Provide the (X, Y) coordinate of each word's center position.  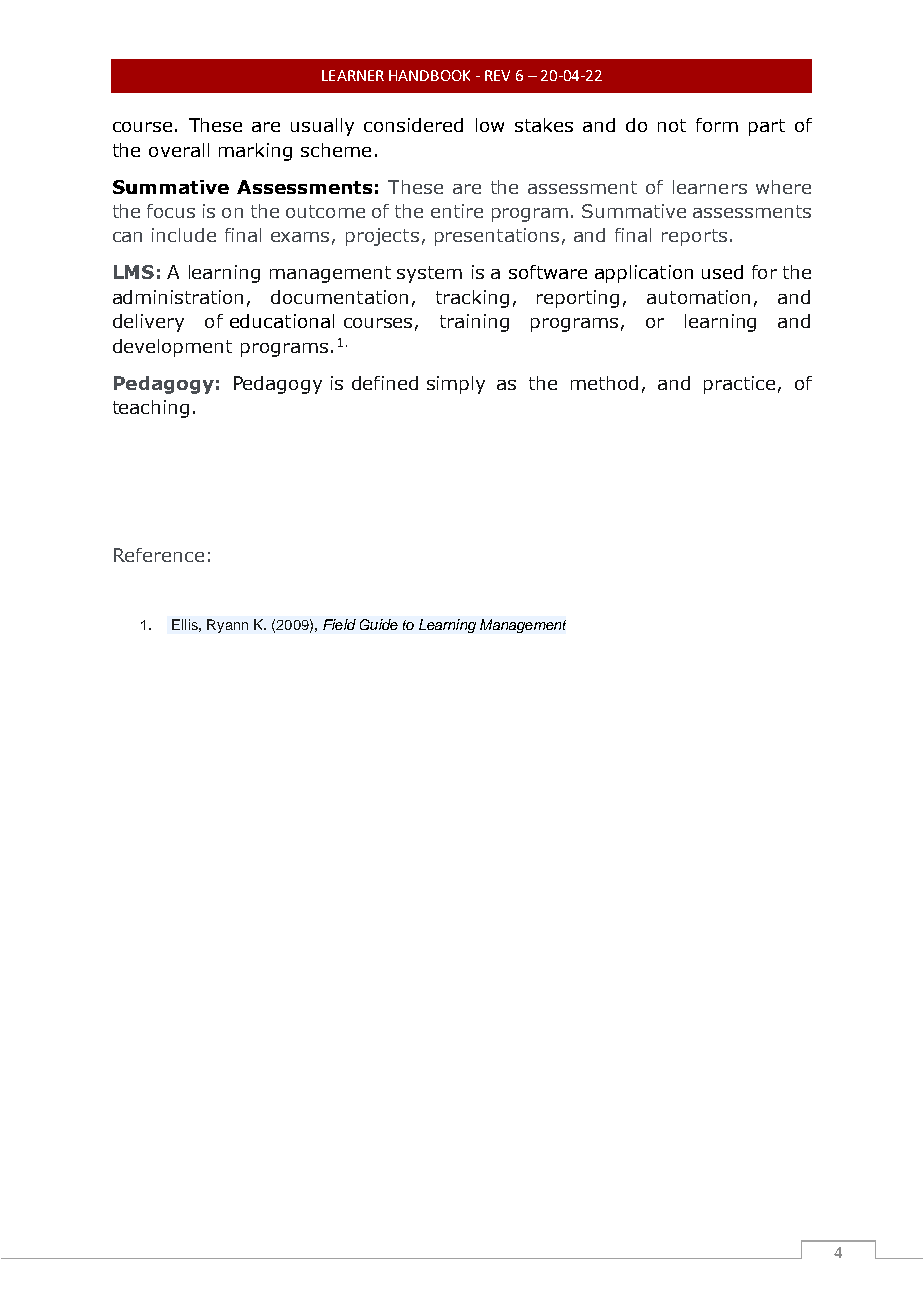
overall (179, 150)
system (429, 274)
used (722, 272)
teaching (151, 409)
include (184, 235)
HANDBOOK (429, 75)
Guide (379, 624)
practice (739, 385)
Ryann (227, 626)
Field (339, 624)
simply (456, 385)
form (717, 125)
